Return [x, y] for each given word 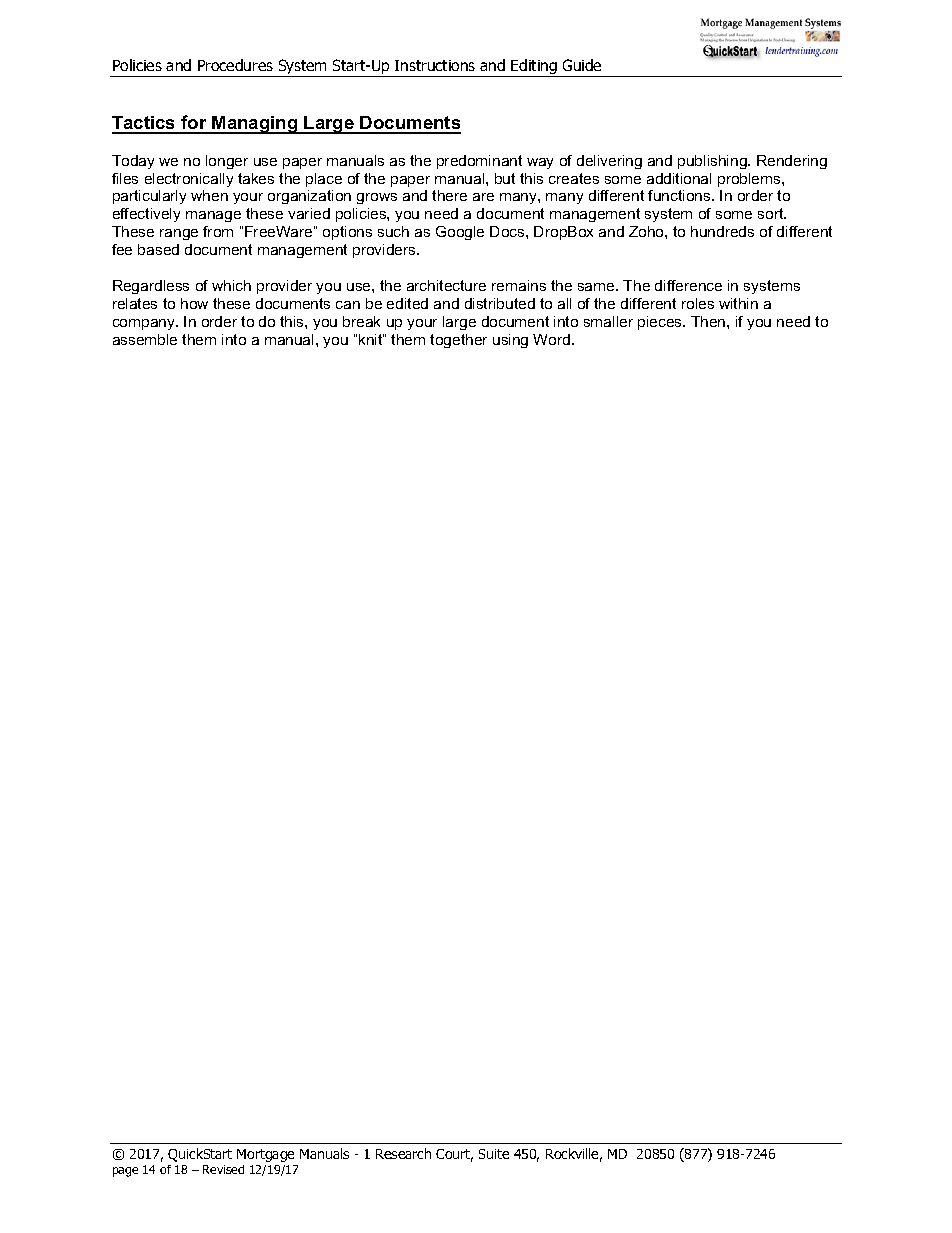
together [458, 341]
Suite [494, 1154]
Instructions [435, 65]
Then [709, 321]
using [510, 341]
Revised [223, 1169]
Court [454, 1155]
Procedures [235, 65]
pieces [661, 323]
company [145, 324]
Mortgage [265, 1155]
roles [698, 303]
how [194, 303]
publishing [713, 162]
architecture [446, 285]
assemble [145, 339]
